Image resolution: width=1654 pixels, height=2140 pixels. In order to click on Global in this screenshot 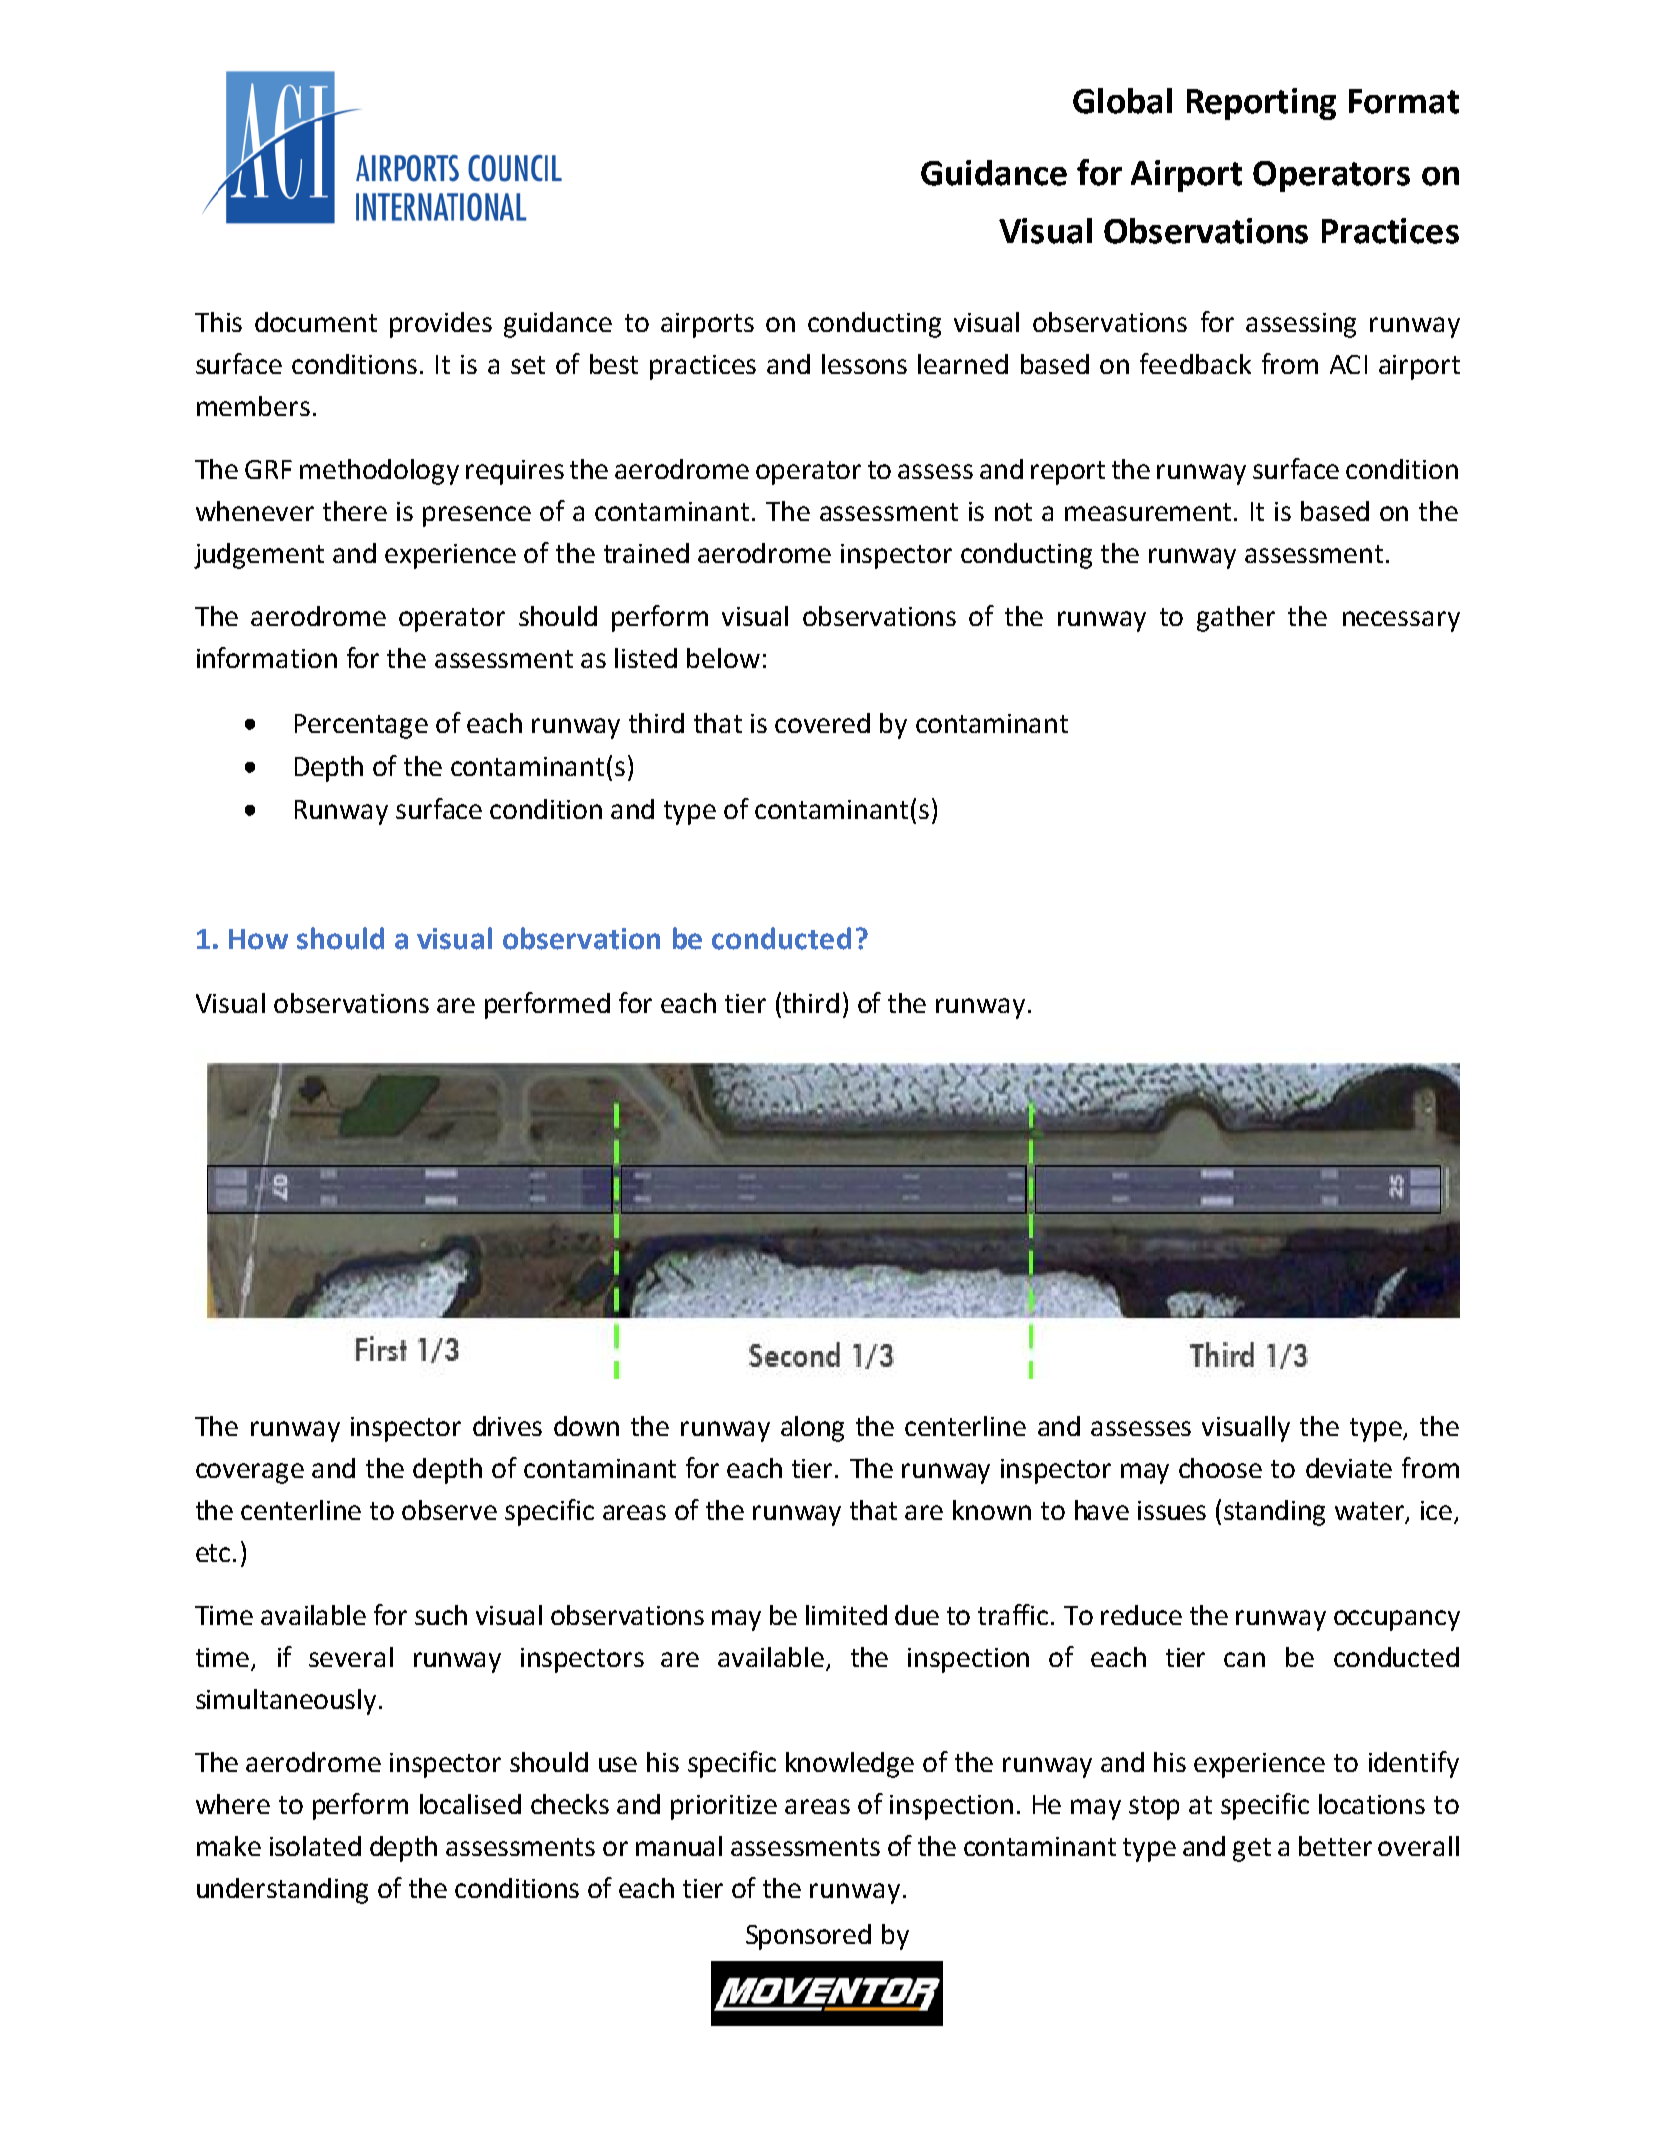, I will do `click(1122, 101)`.
